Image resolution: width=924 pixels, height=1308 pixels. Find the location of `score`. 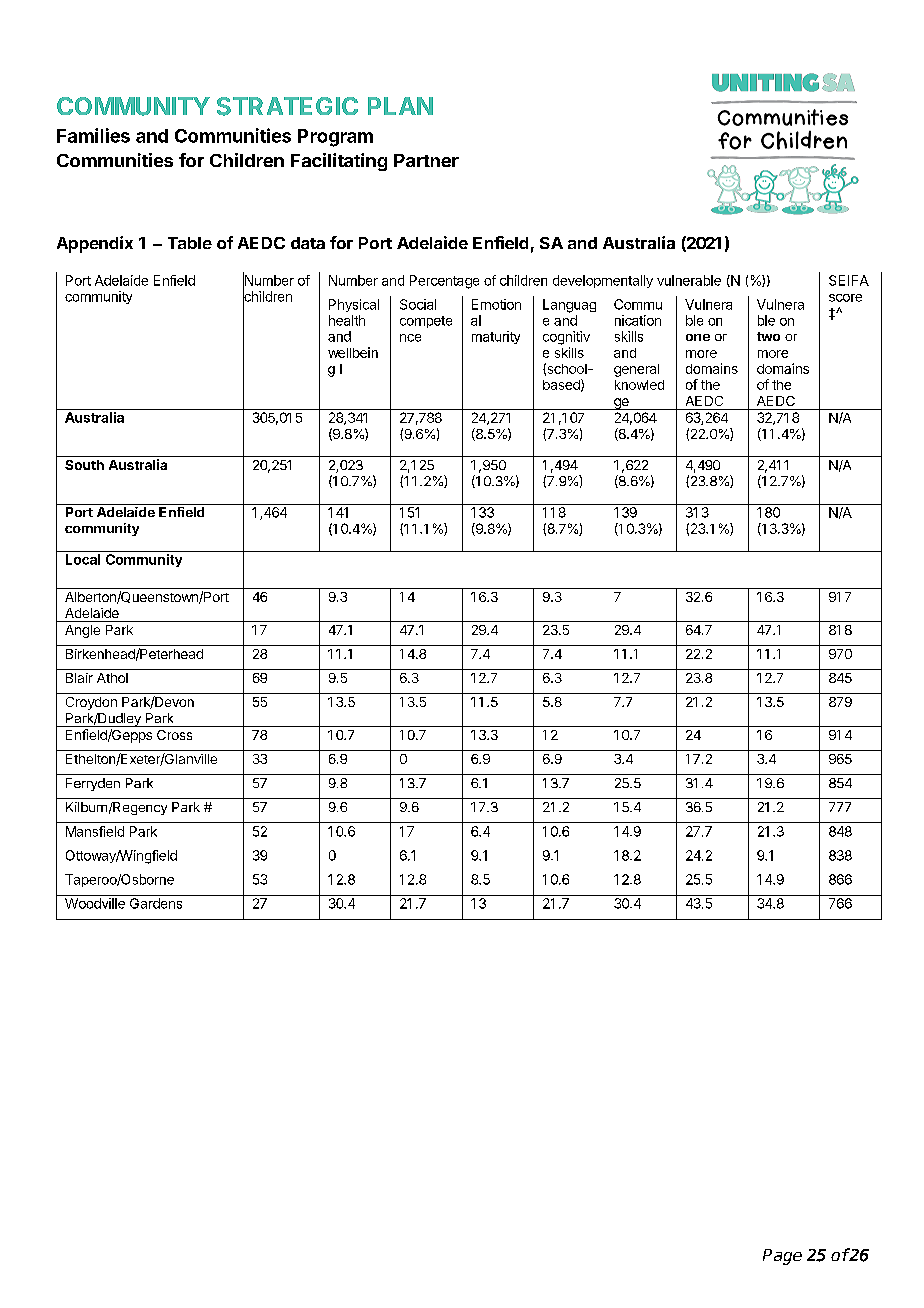

score is located at coordinates (845, 298).
